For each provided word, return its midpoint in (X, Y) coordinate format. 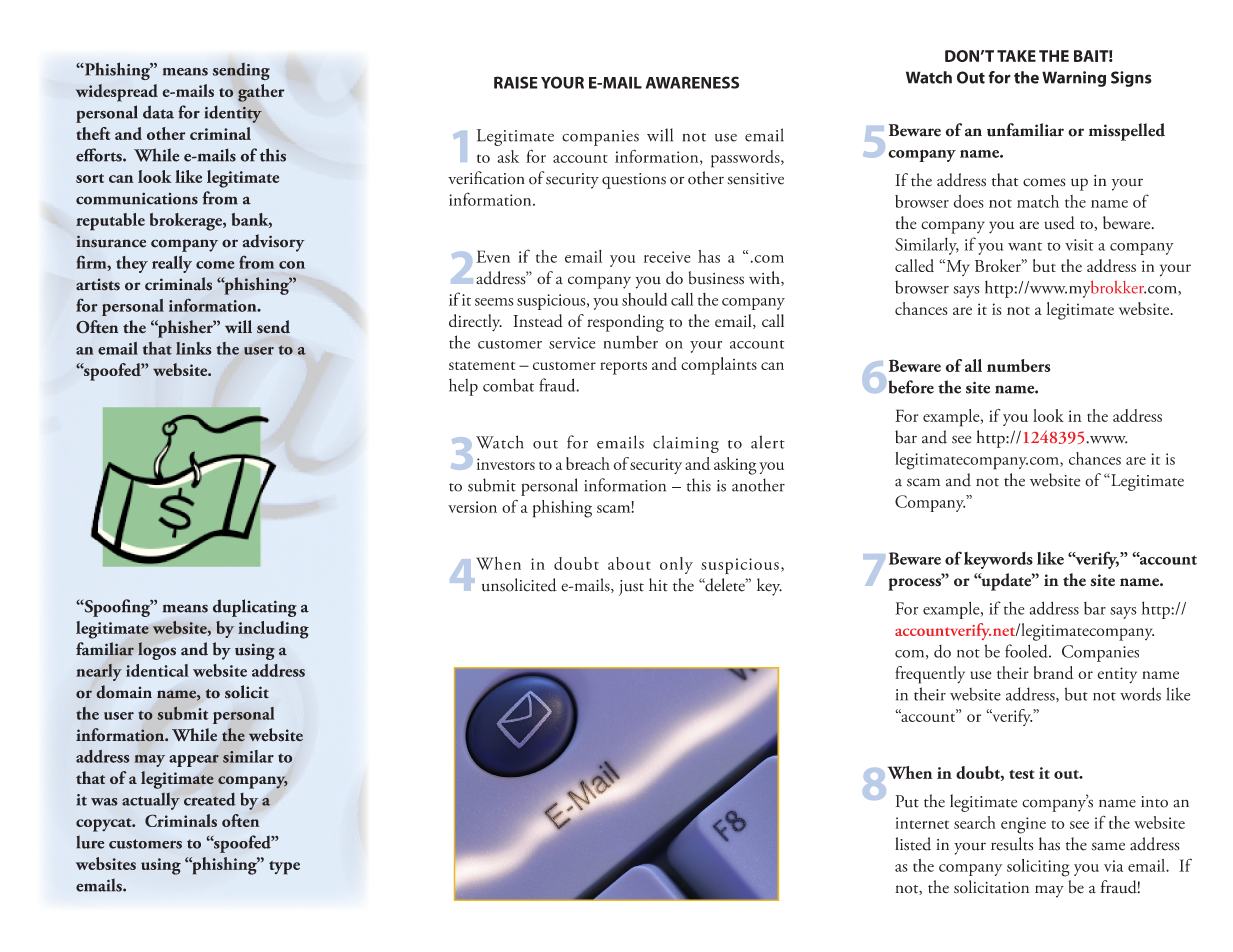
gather (261, 93)
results (1012, 844)
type (284, 868)
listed (913, 844)
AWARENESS (692, 82)
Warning (1074, 79)
